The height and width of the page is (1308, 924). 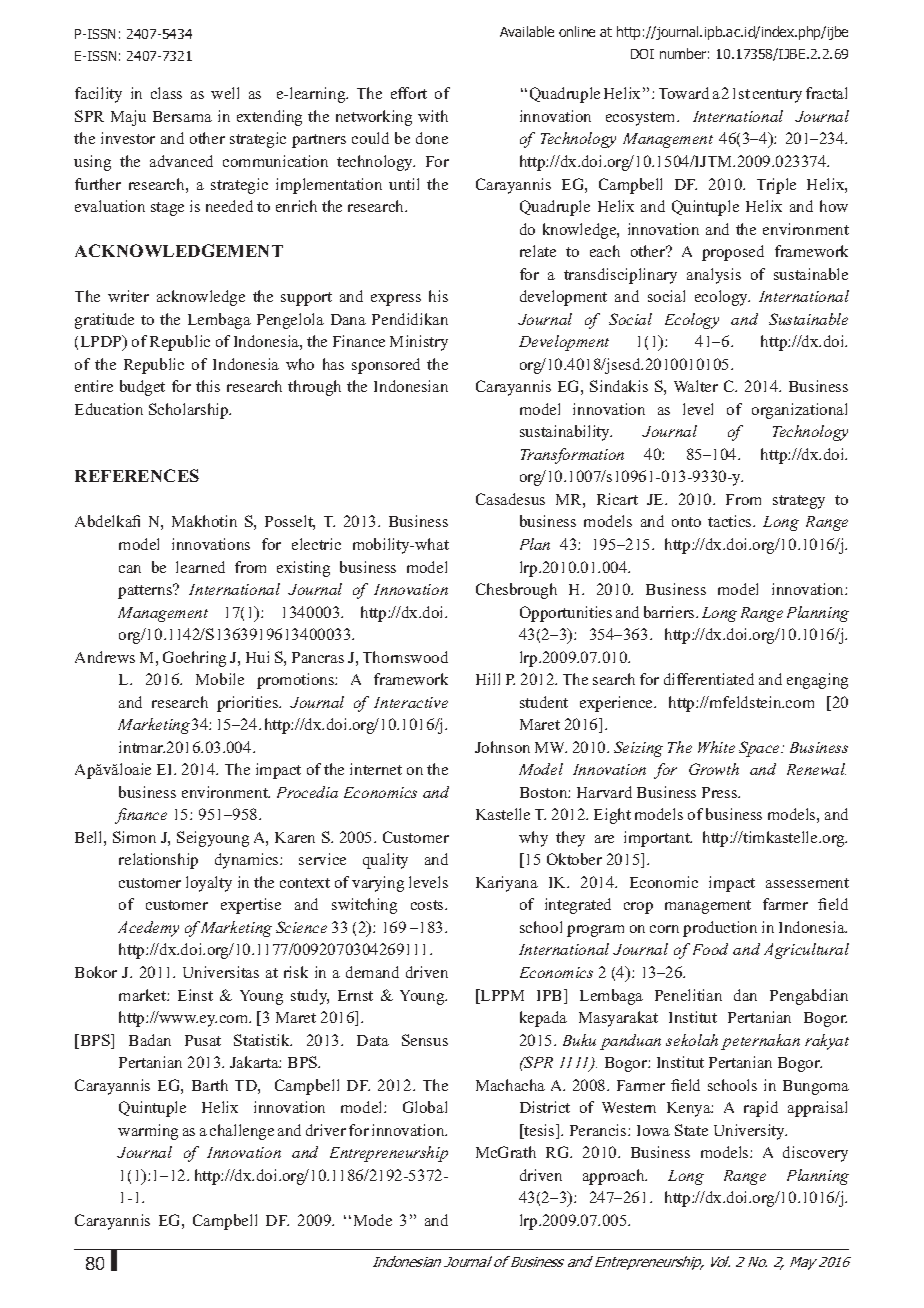 What do you see at coordinates (488, 679) in the page?
I see `Hill` at bounding box center [488, 679].
